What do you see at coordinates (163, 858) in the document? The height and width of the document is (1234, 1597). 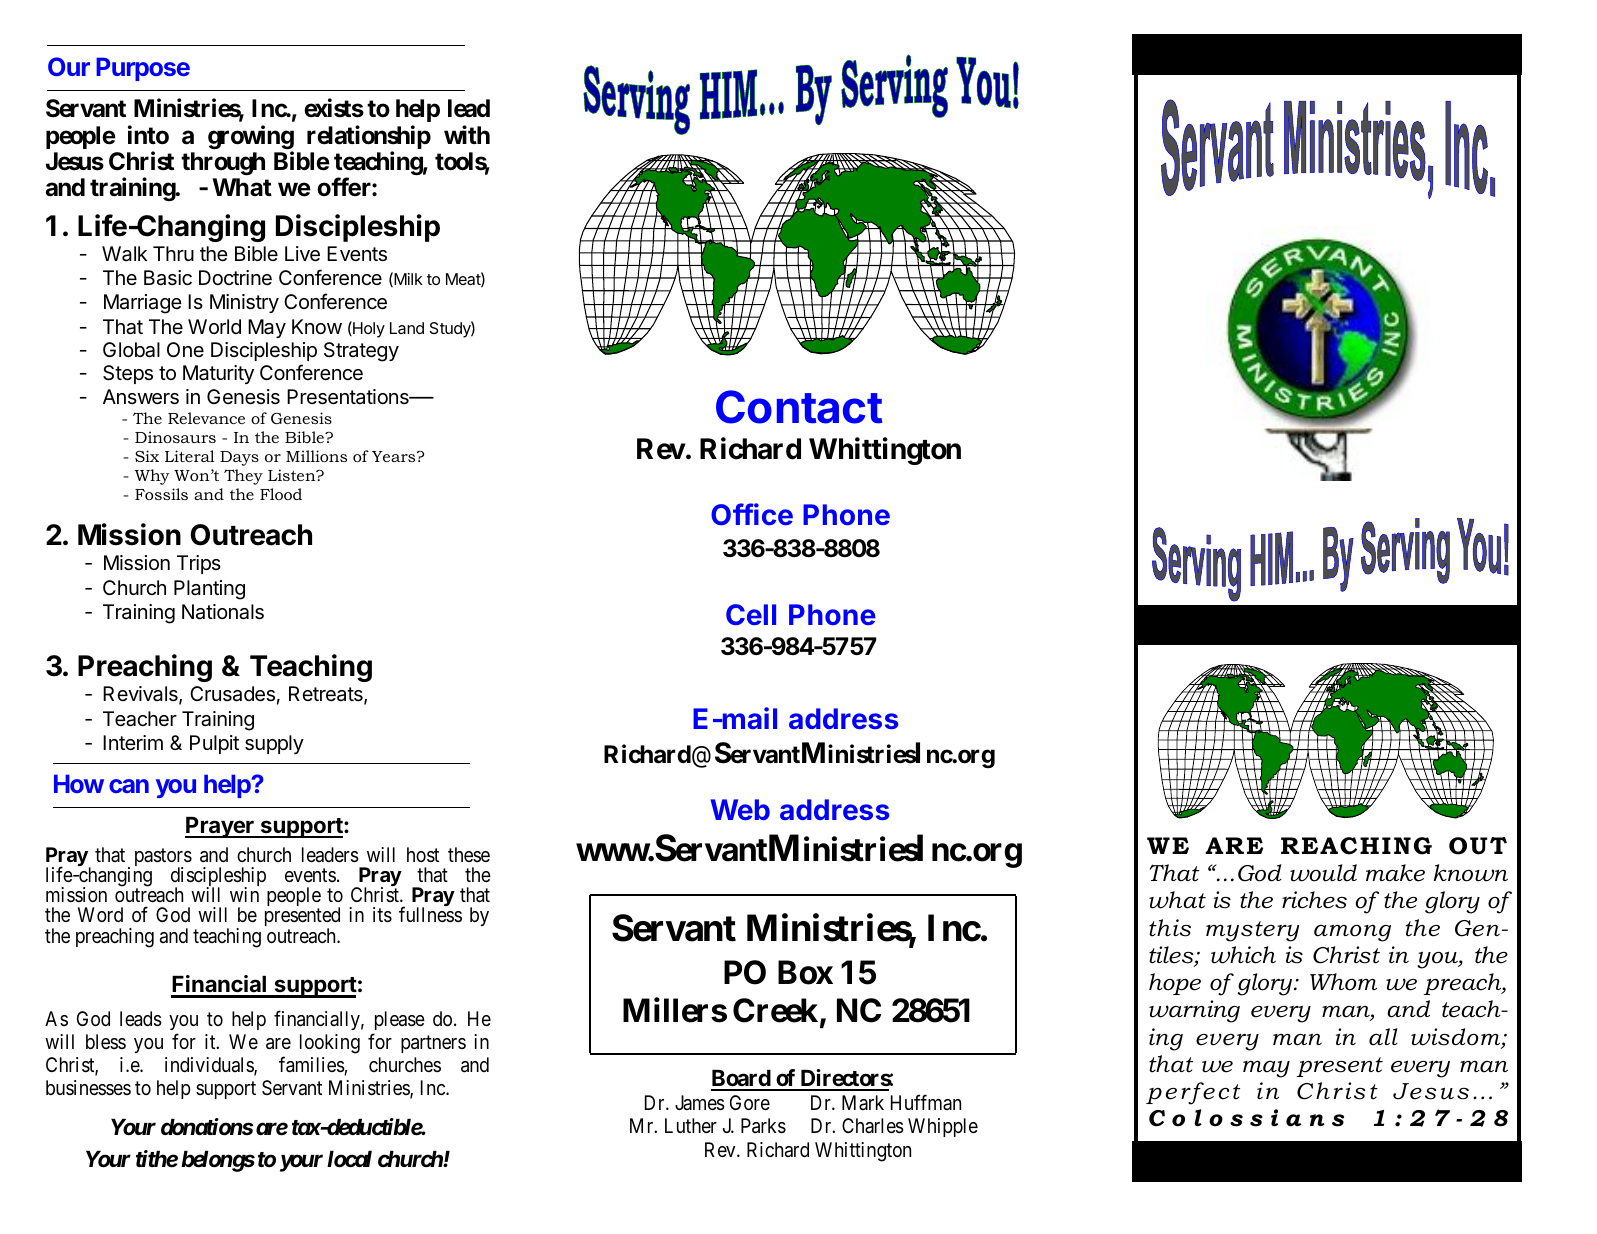 I see `pastors` at bounding box center [163, 858].
